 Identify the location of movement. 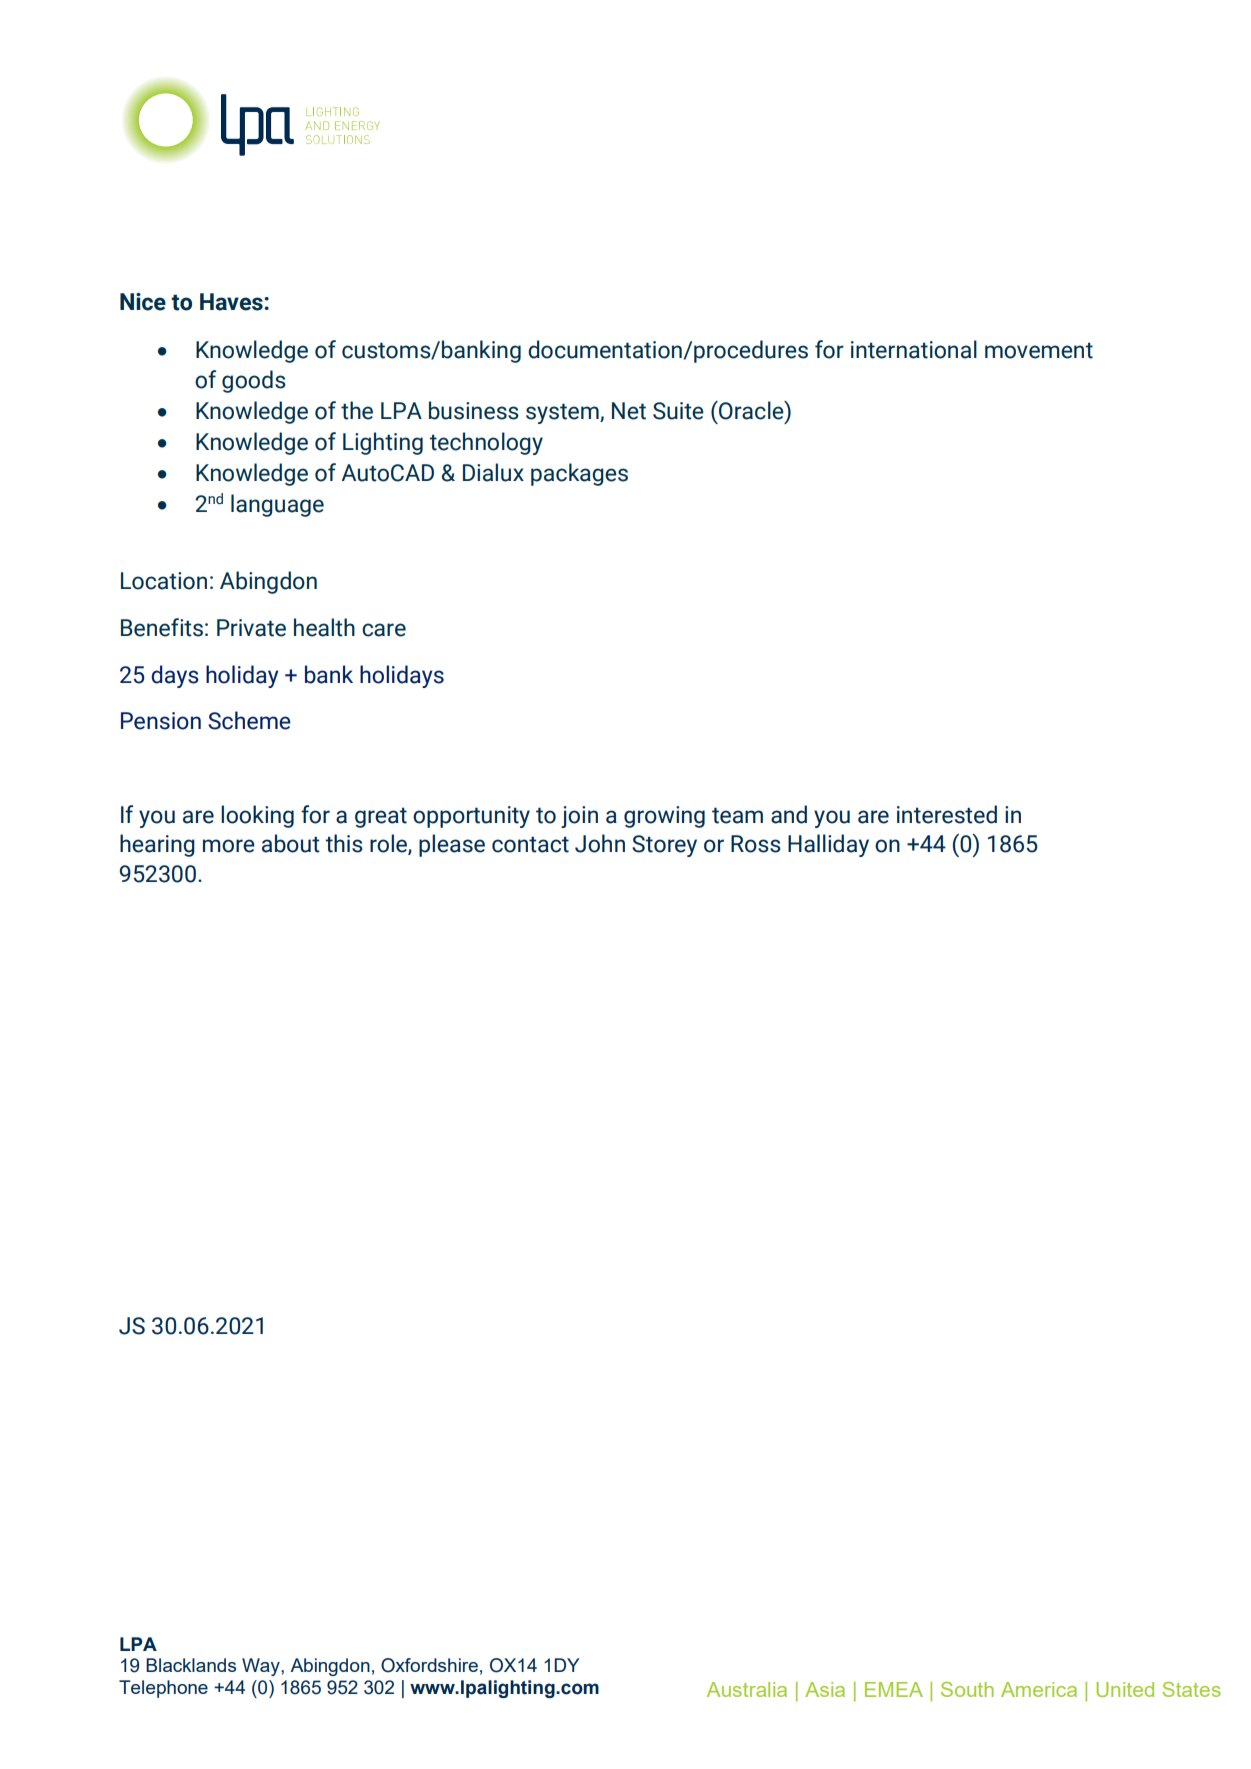
(1039, 350).
